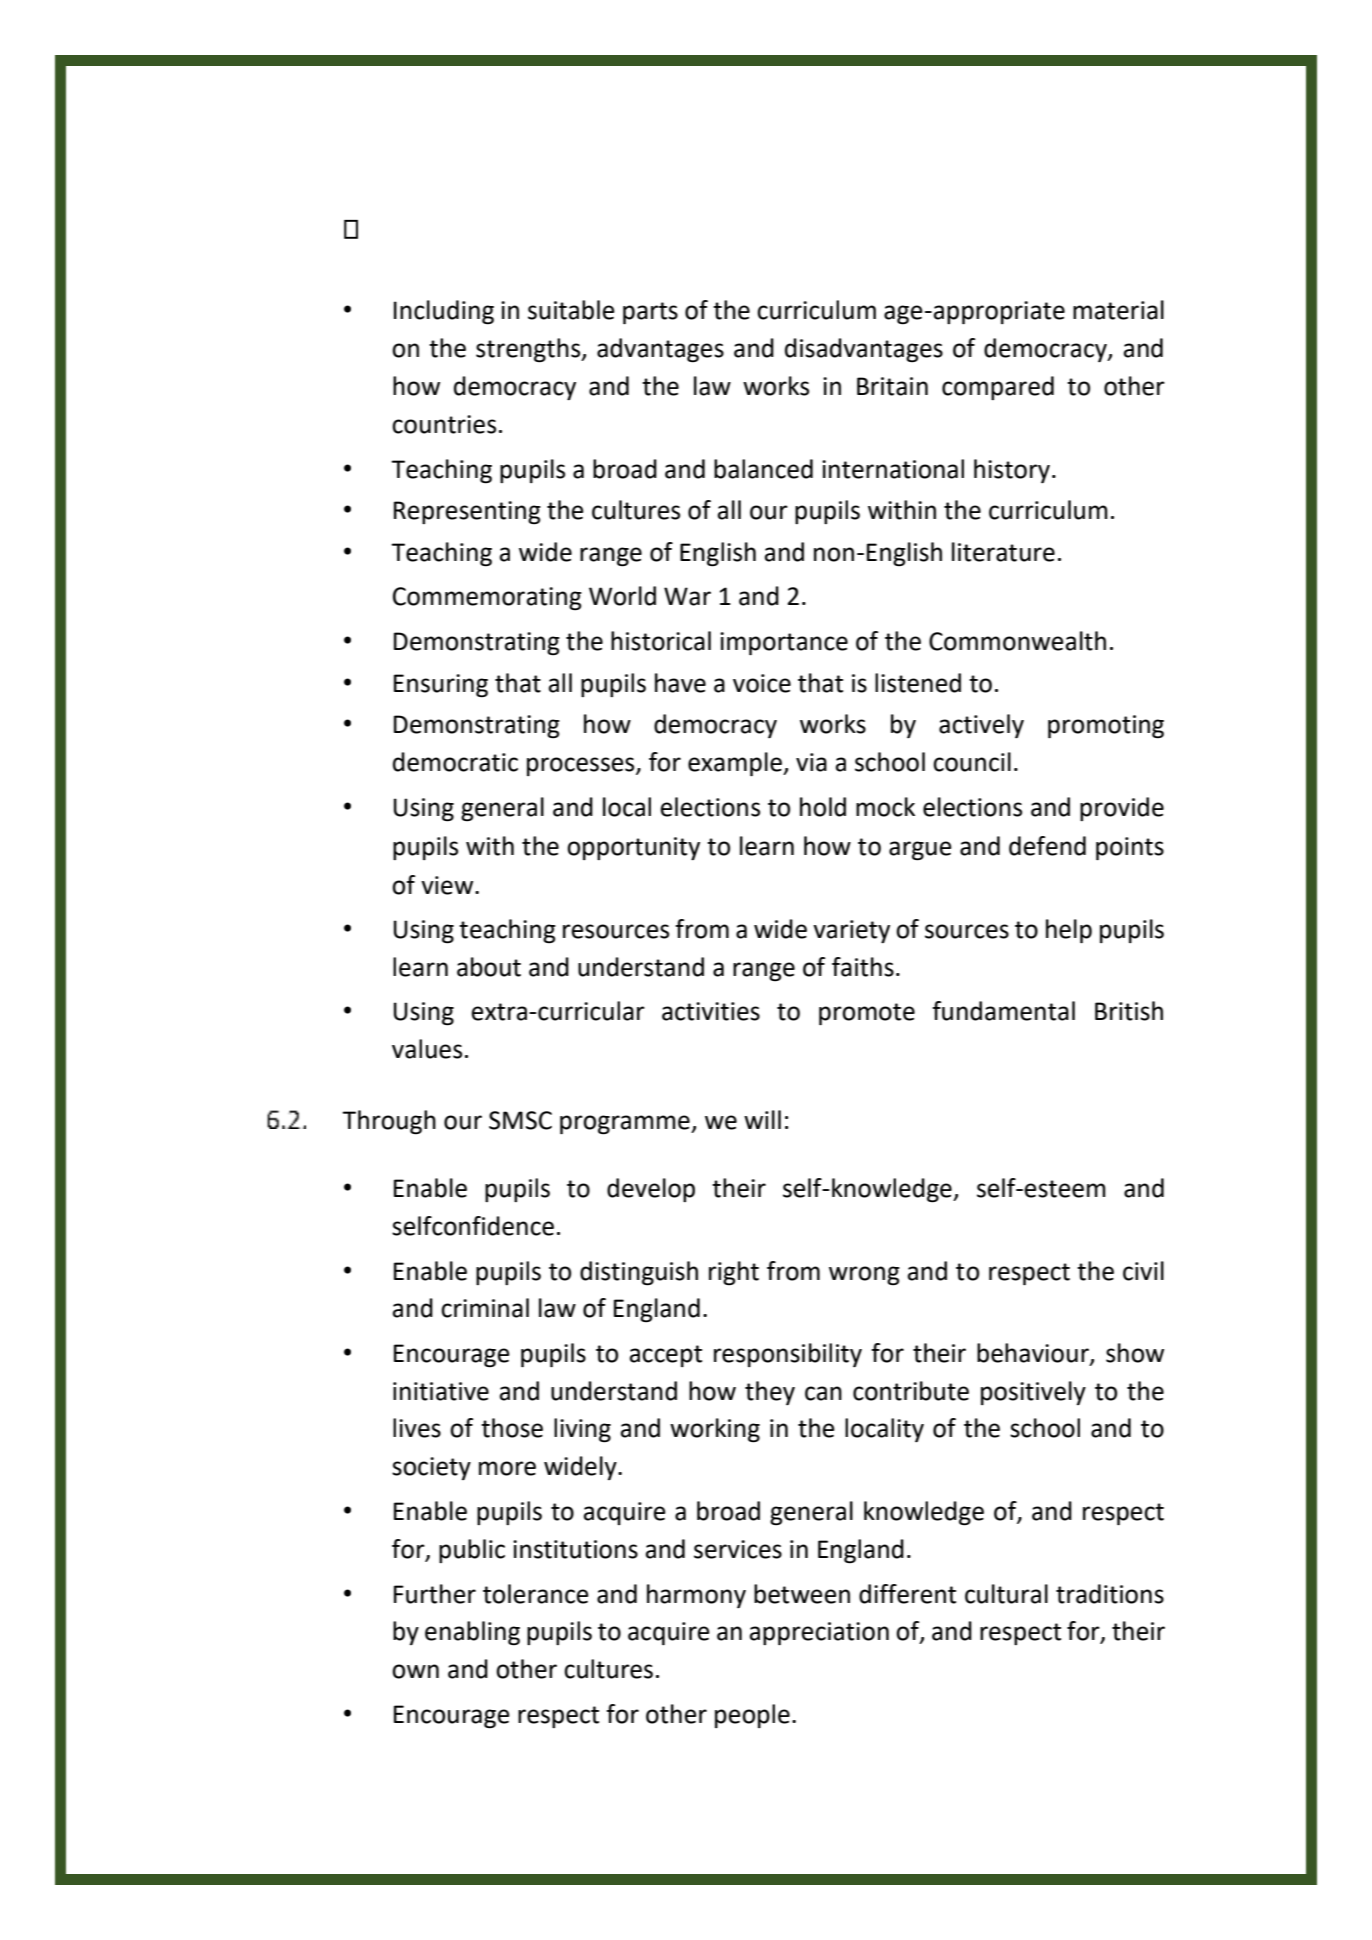 This screenshot has width=1372, height=1940. Describe the element at coordinates (1047, 846) in the screenshot. I see `defend` at that location.
